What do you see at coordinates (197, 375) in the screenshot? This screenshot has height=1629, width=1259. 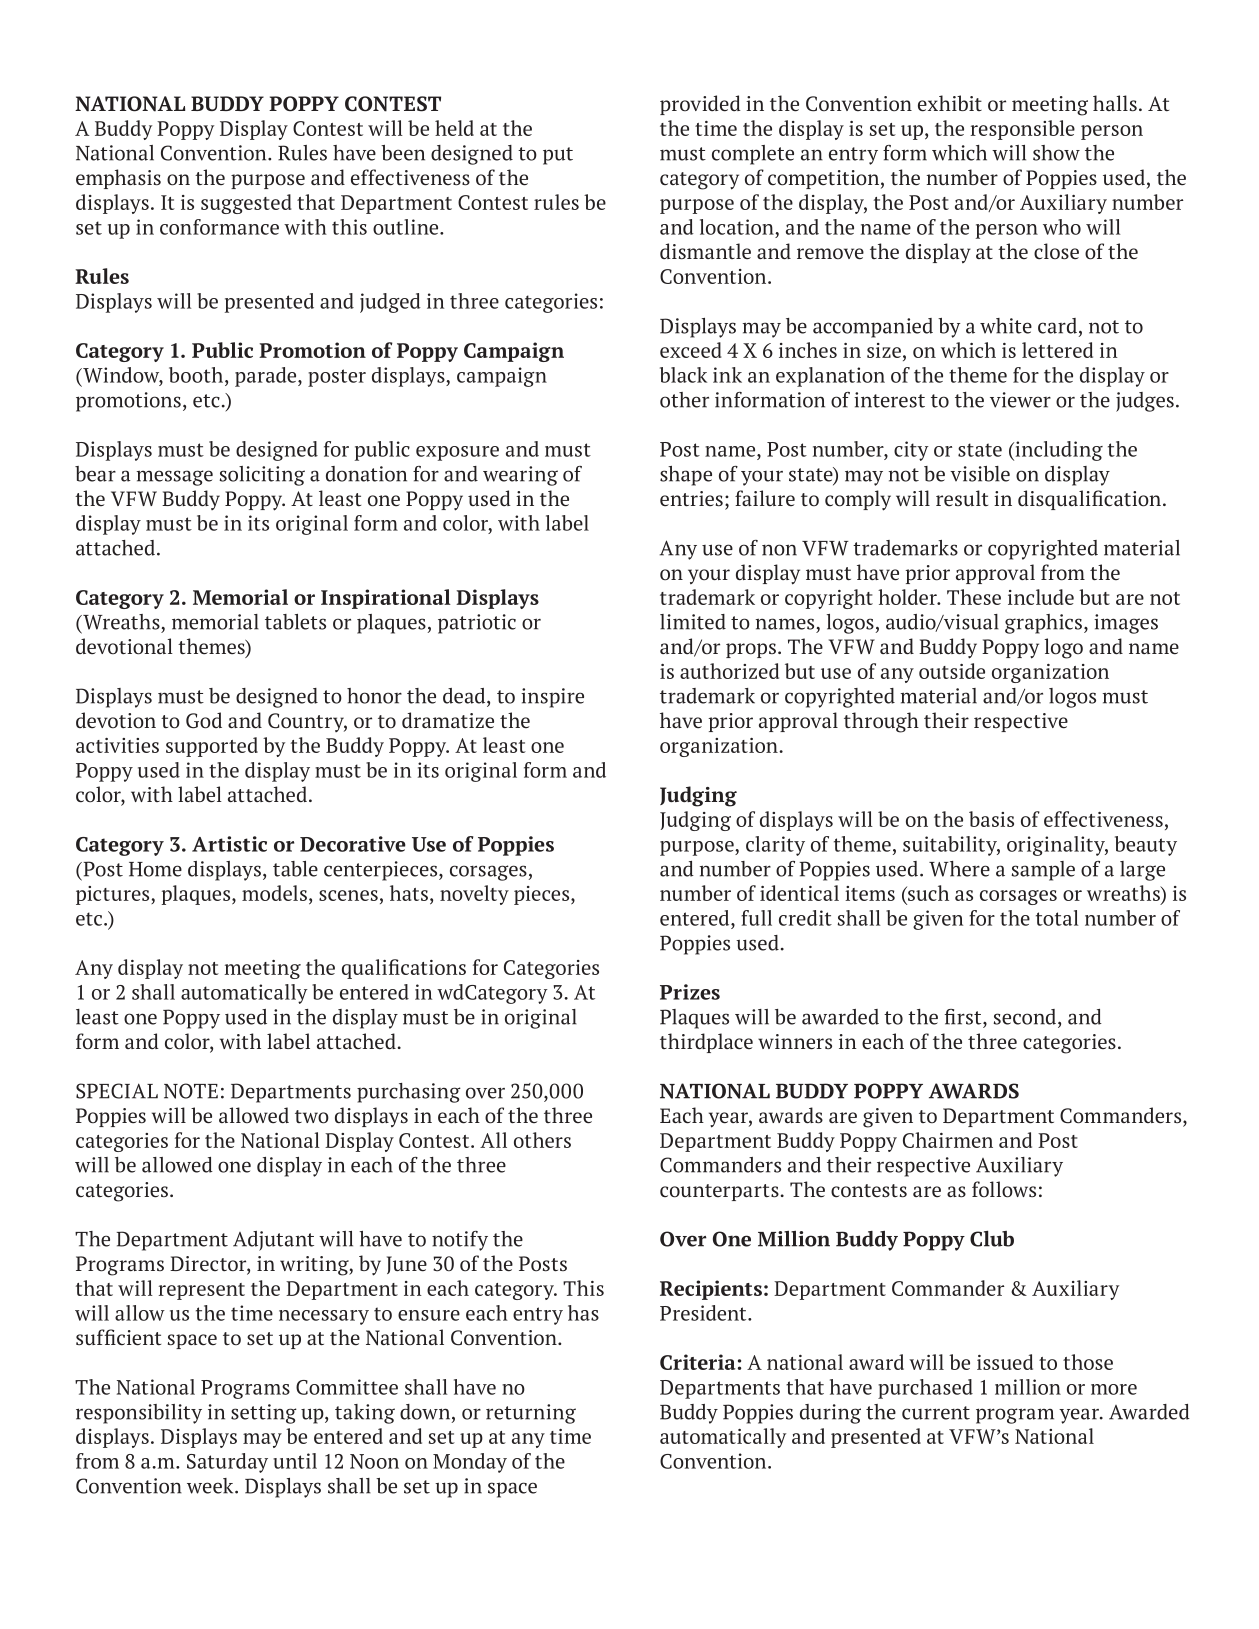 I see `booth` at bounding box center [197, 375].
